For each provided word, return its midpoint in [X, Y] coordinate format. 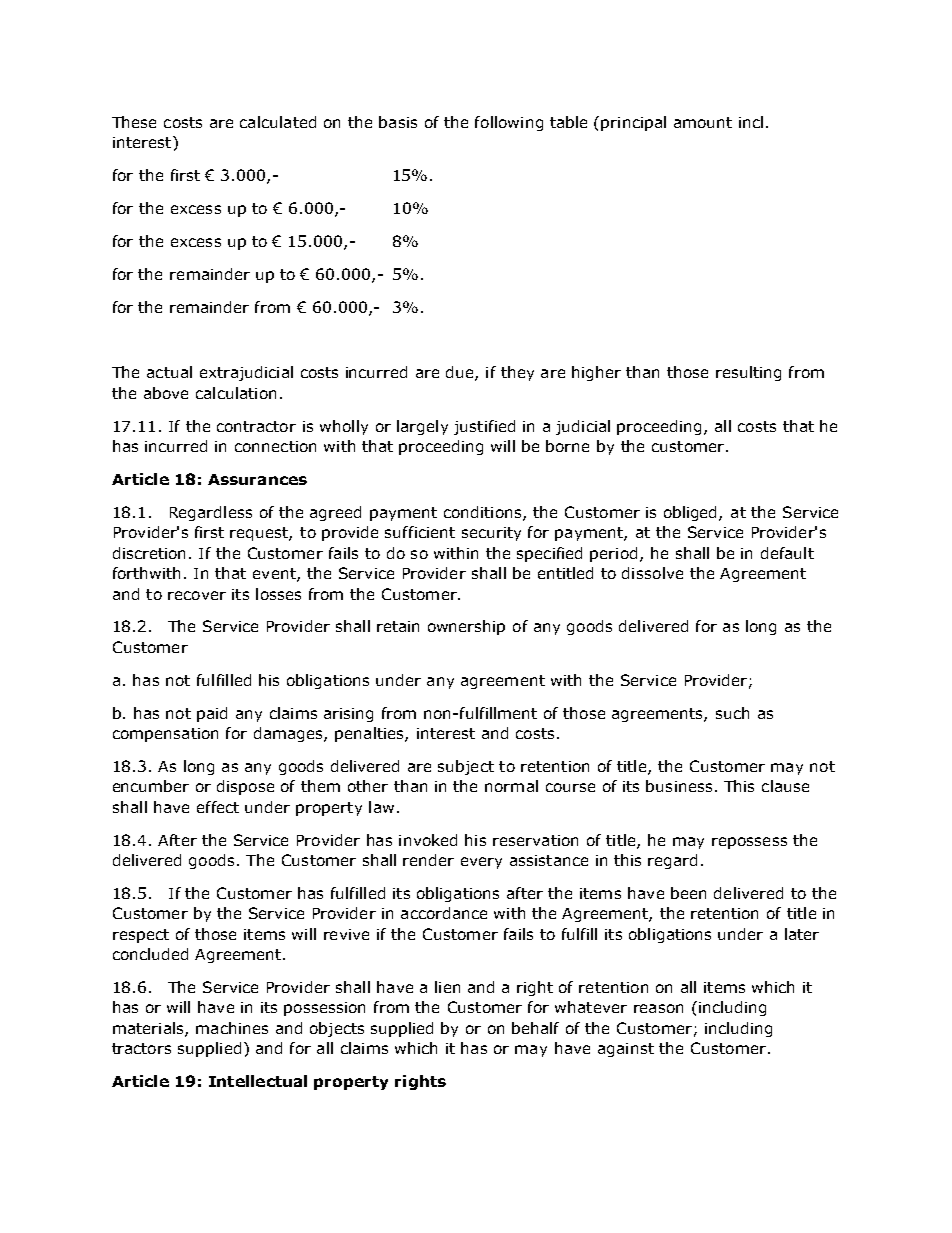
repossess [749, 843]
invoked [428, 840]
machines [232, 1028]
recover [197, 595]
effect [218, 807]
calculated [278, 122]
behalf [535, 1028]
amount [703, 122]
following [509, 123]
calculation [236, 393]
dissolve [652, 573]
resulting [748, 373]
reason [658, 1008]
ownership [466, 627]
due [461, 373]
